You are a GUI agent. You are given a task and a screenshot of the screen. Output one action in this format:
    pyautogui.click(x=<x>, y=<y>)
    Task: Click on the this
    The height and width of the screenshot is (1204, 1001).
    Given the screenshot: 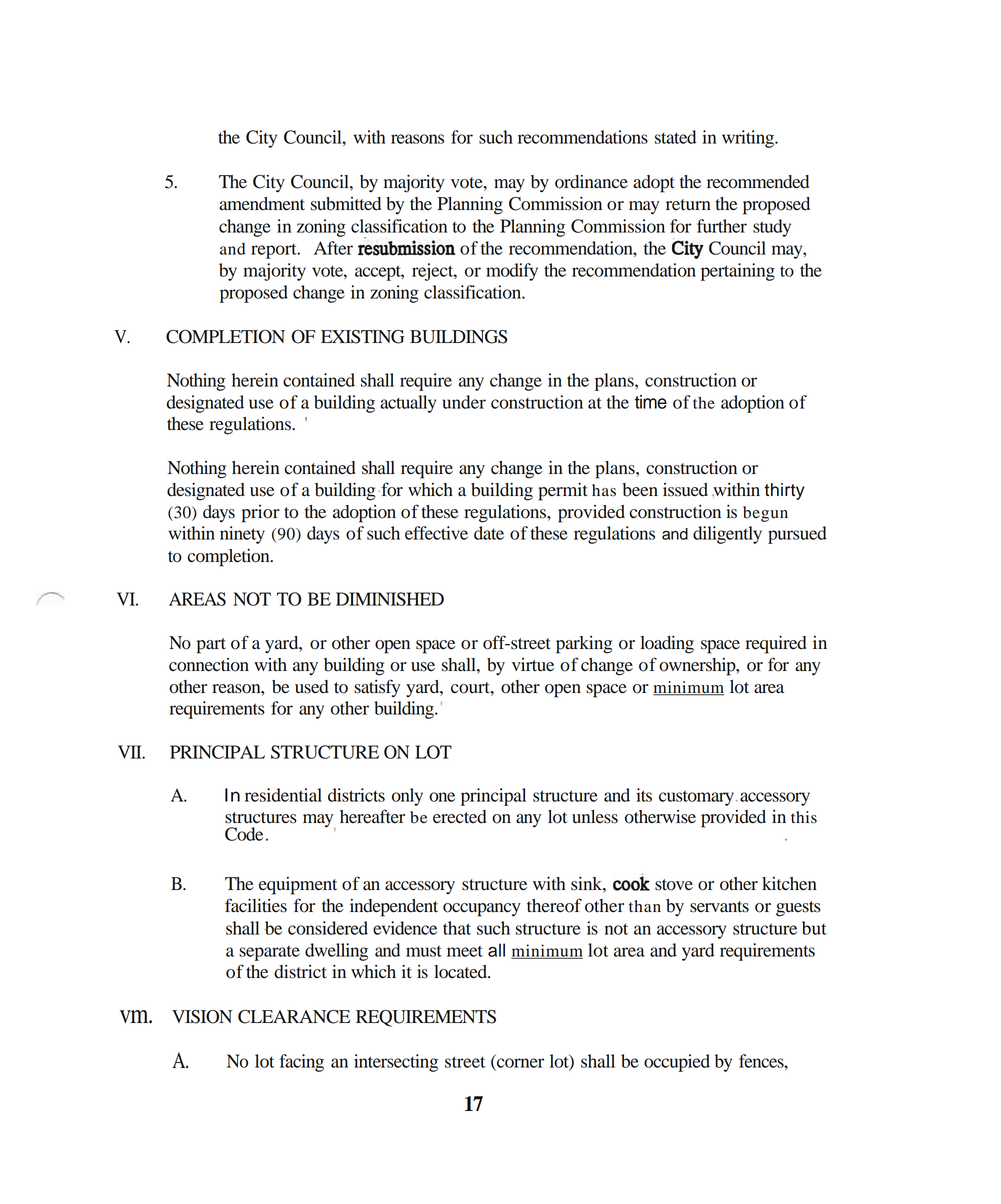 What is the action you would take?
    pyautogui.click(x=804, y=817)
